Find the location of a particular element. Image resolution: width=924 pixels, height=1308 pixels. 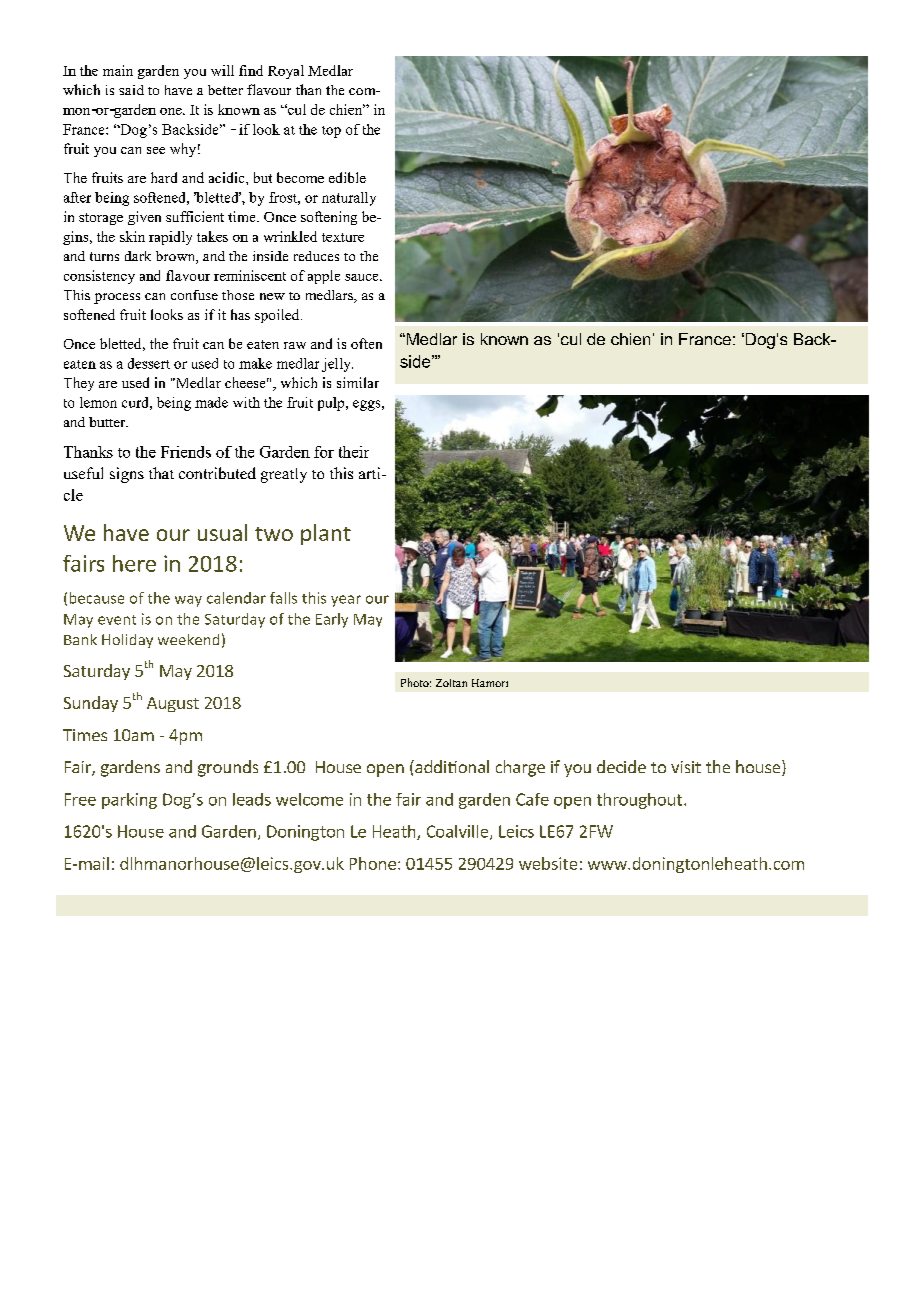

said is located at coordinates (131, 90).
